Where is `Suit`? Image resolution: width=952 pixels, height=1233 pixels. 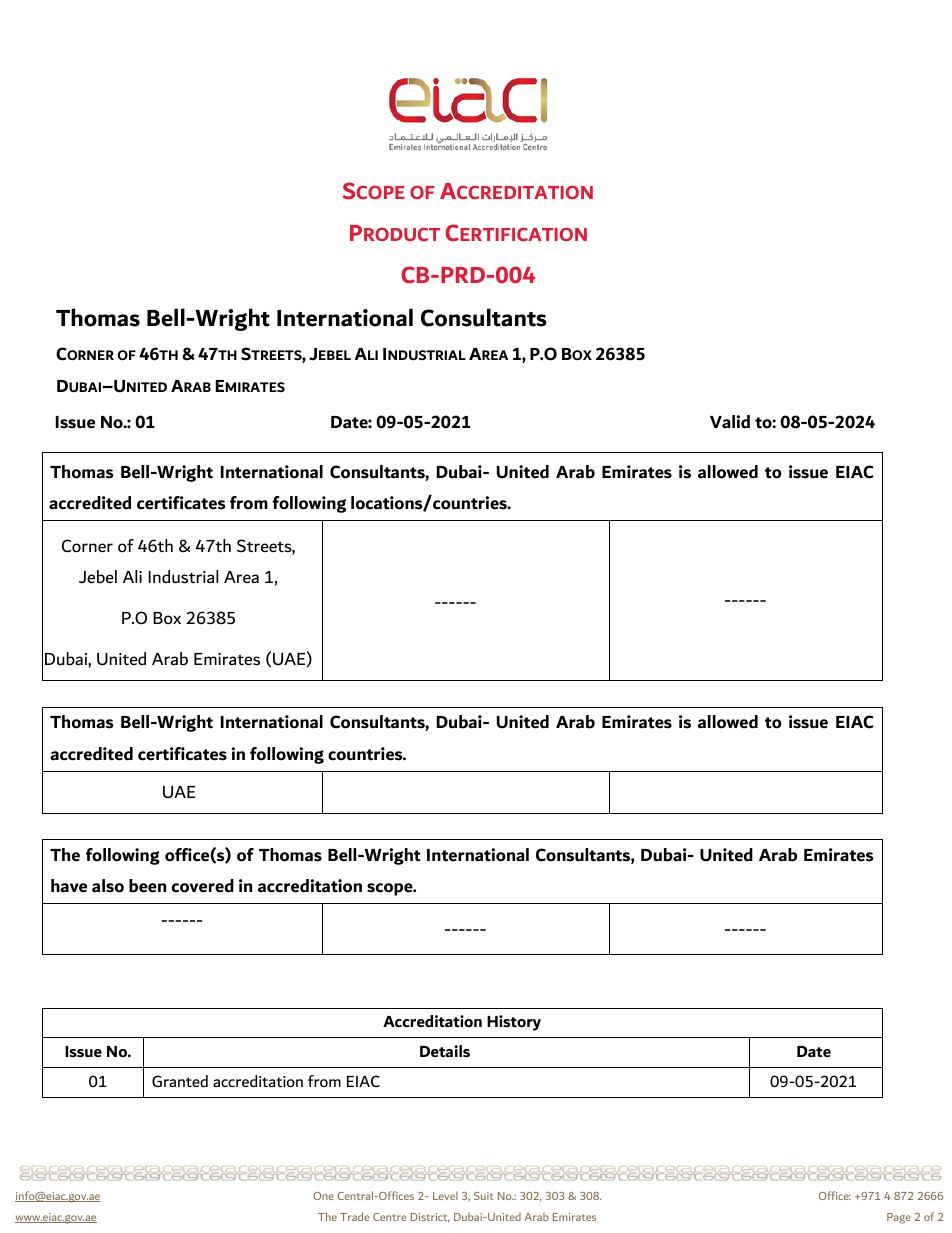 Suit is located at coordinates (484, 1196).
